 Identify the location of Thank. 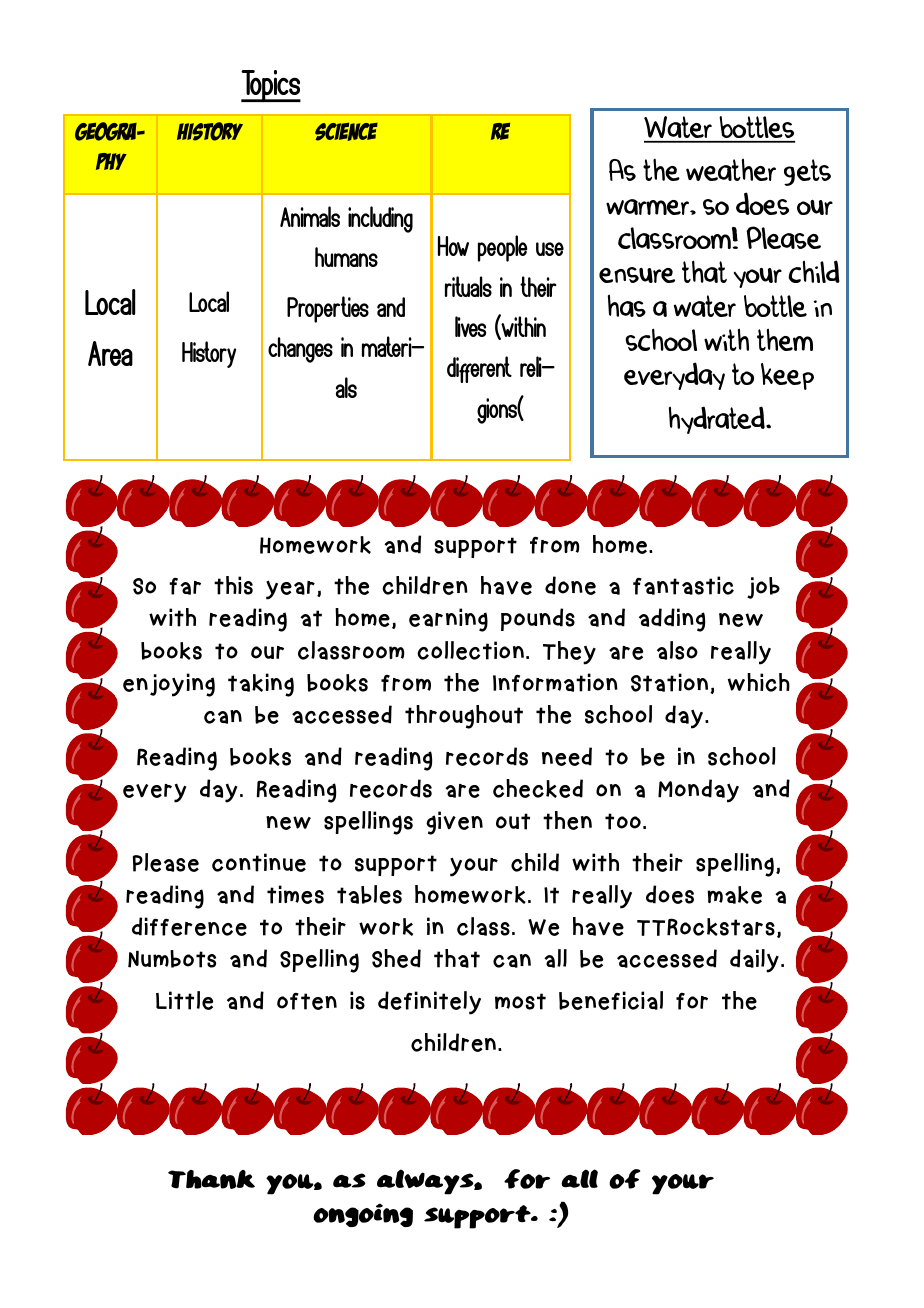
(211, 1179).
